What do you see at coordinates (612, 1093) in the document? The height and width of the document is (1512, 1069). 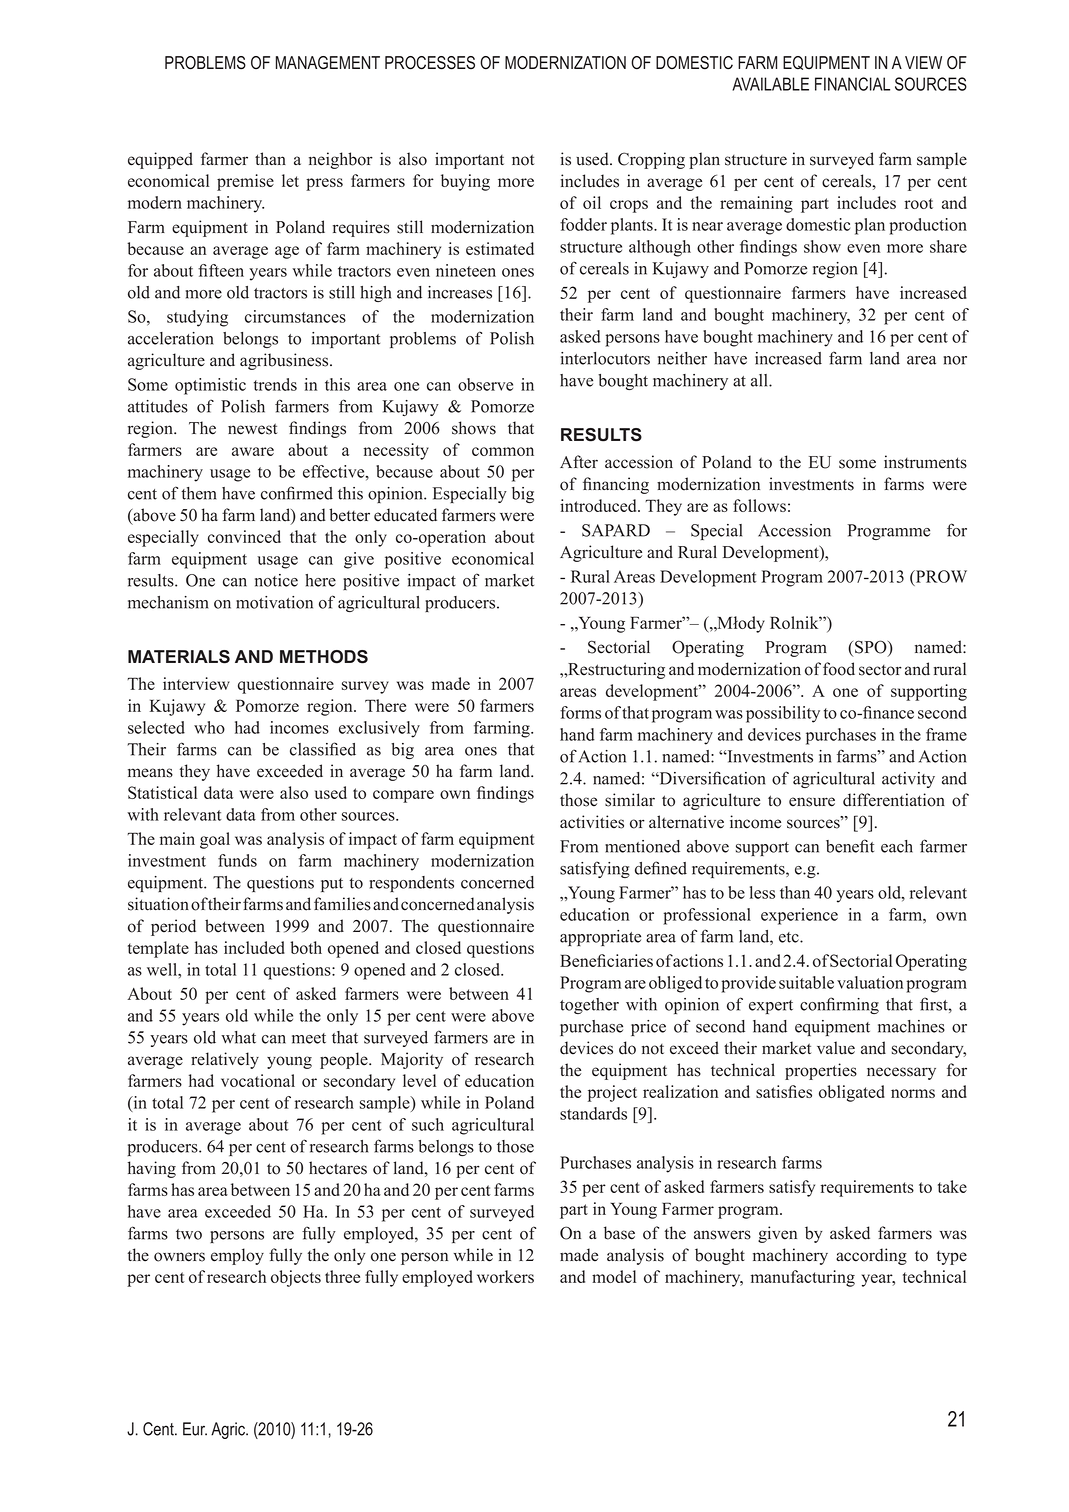 I see `project` at bounding box center [612, 1093].
